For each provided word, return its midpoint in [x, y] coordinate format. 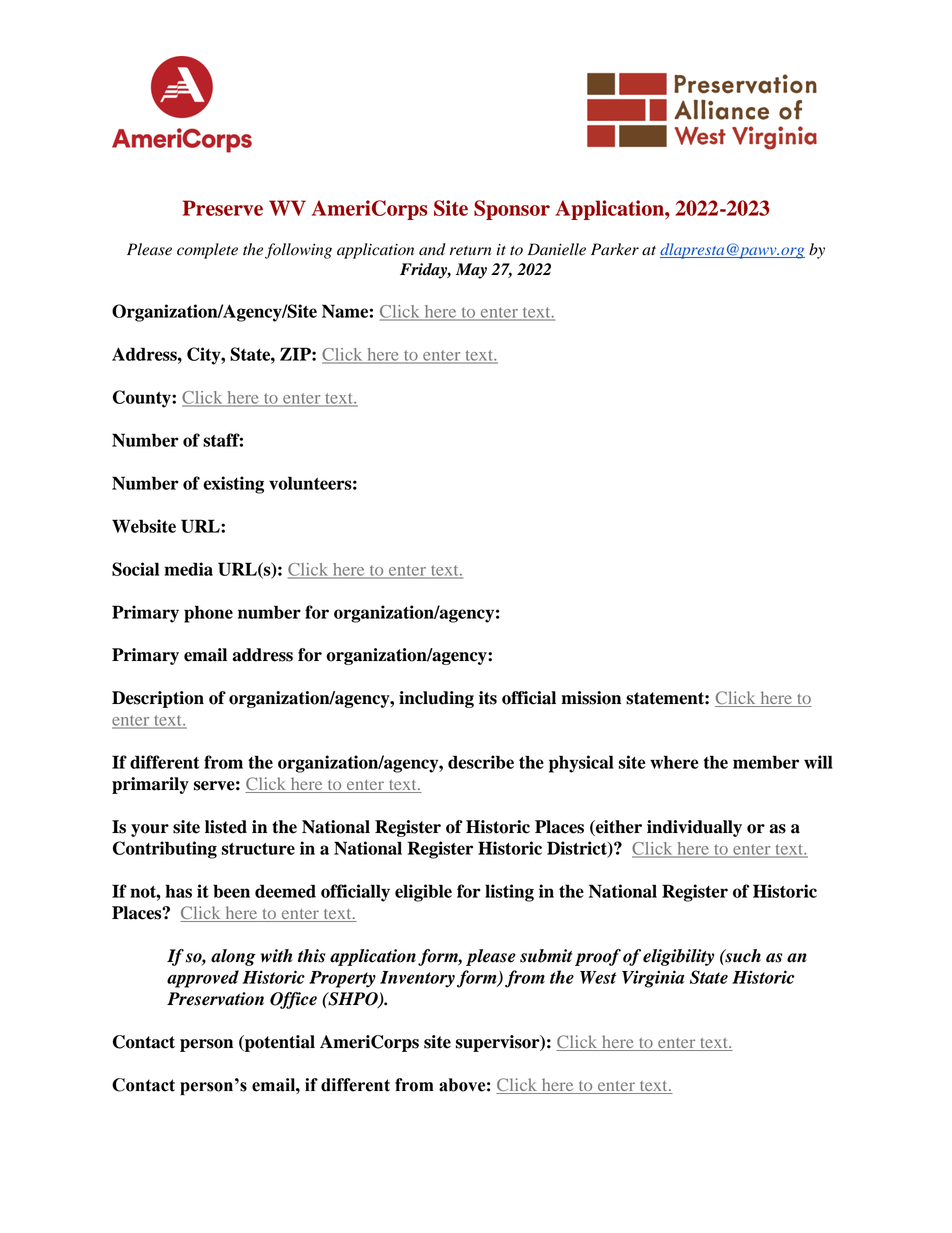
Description [158, 699]
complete [207, 251]
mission [591, 698]
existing [233, 485]
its [488, 698]
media [188, 569]
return [471, 251]
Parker [615, 249]
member [766, 762]
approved [203, 979]
